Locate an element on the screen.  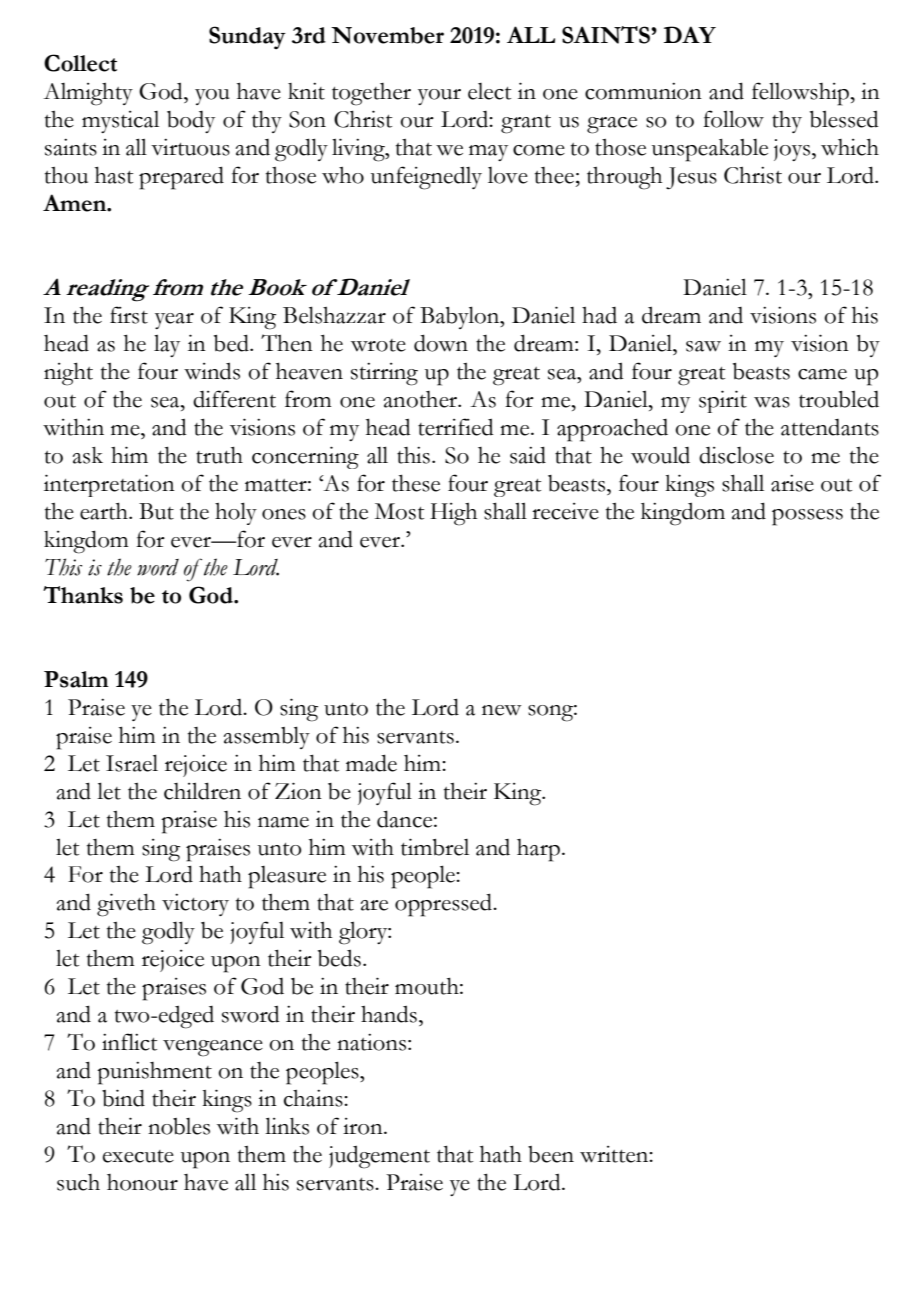
saw is located at coordinates (703, 346).
